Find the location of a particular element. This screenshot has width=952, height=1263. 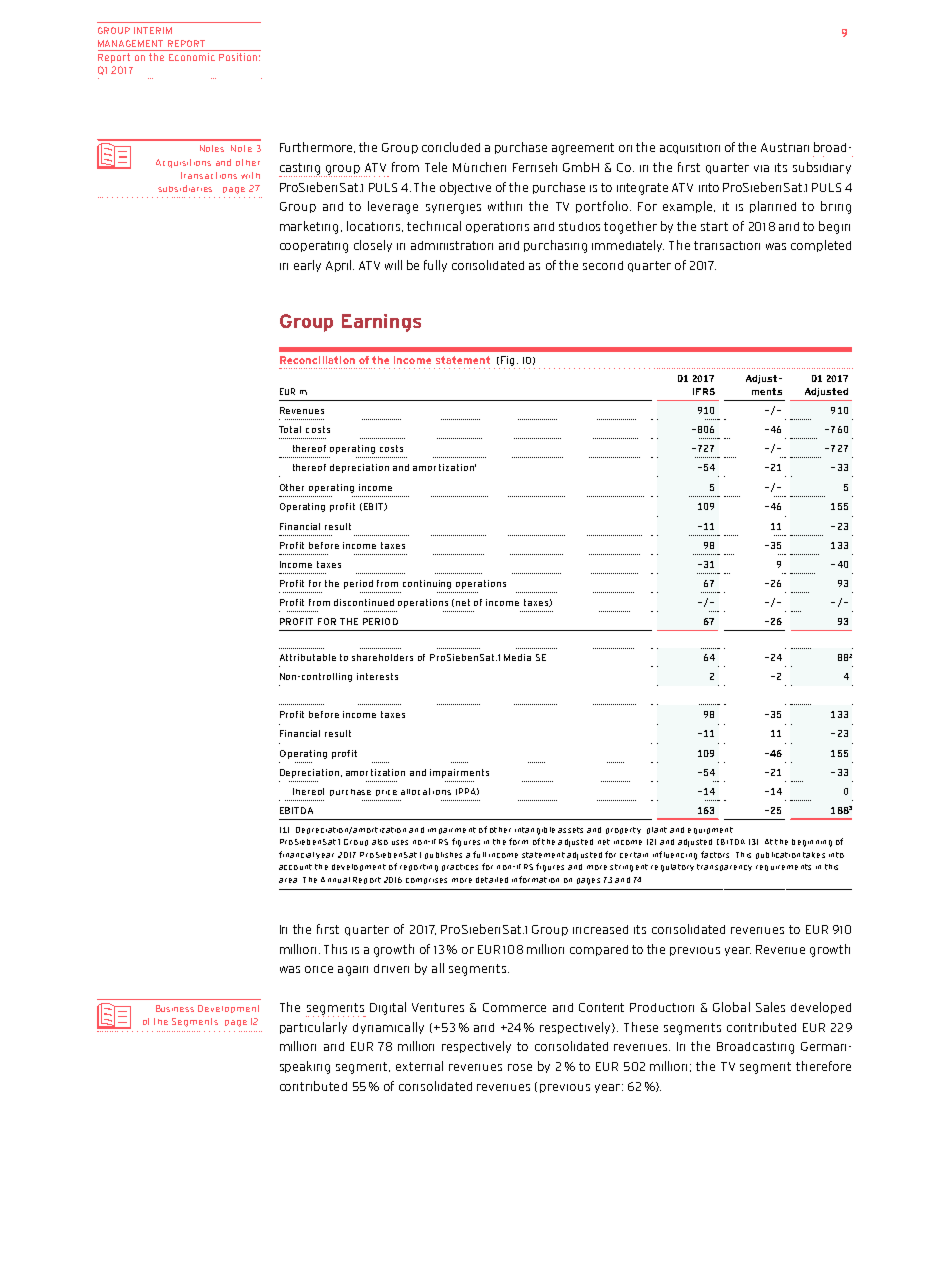

concluded is located at coordinates (451, 147).
